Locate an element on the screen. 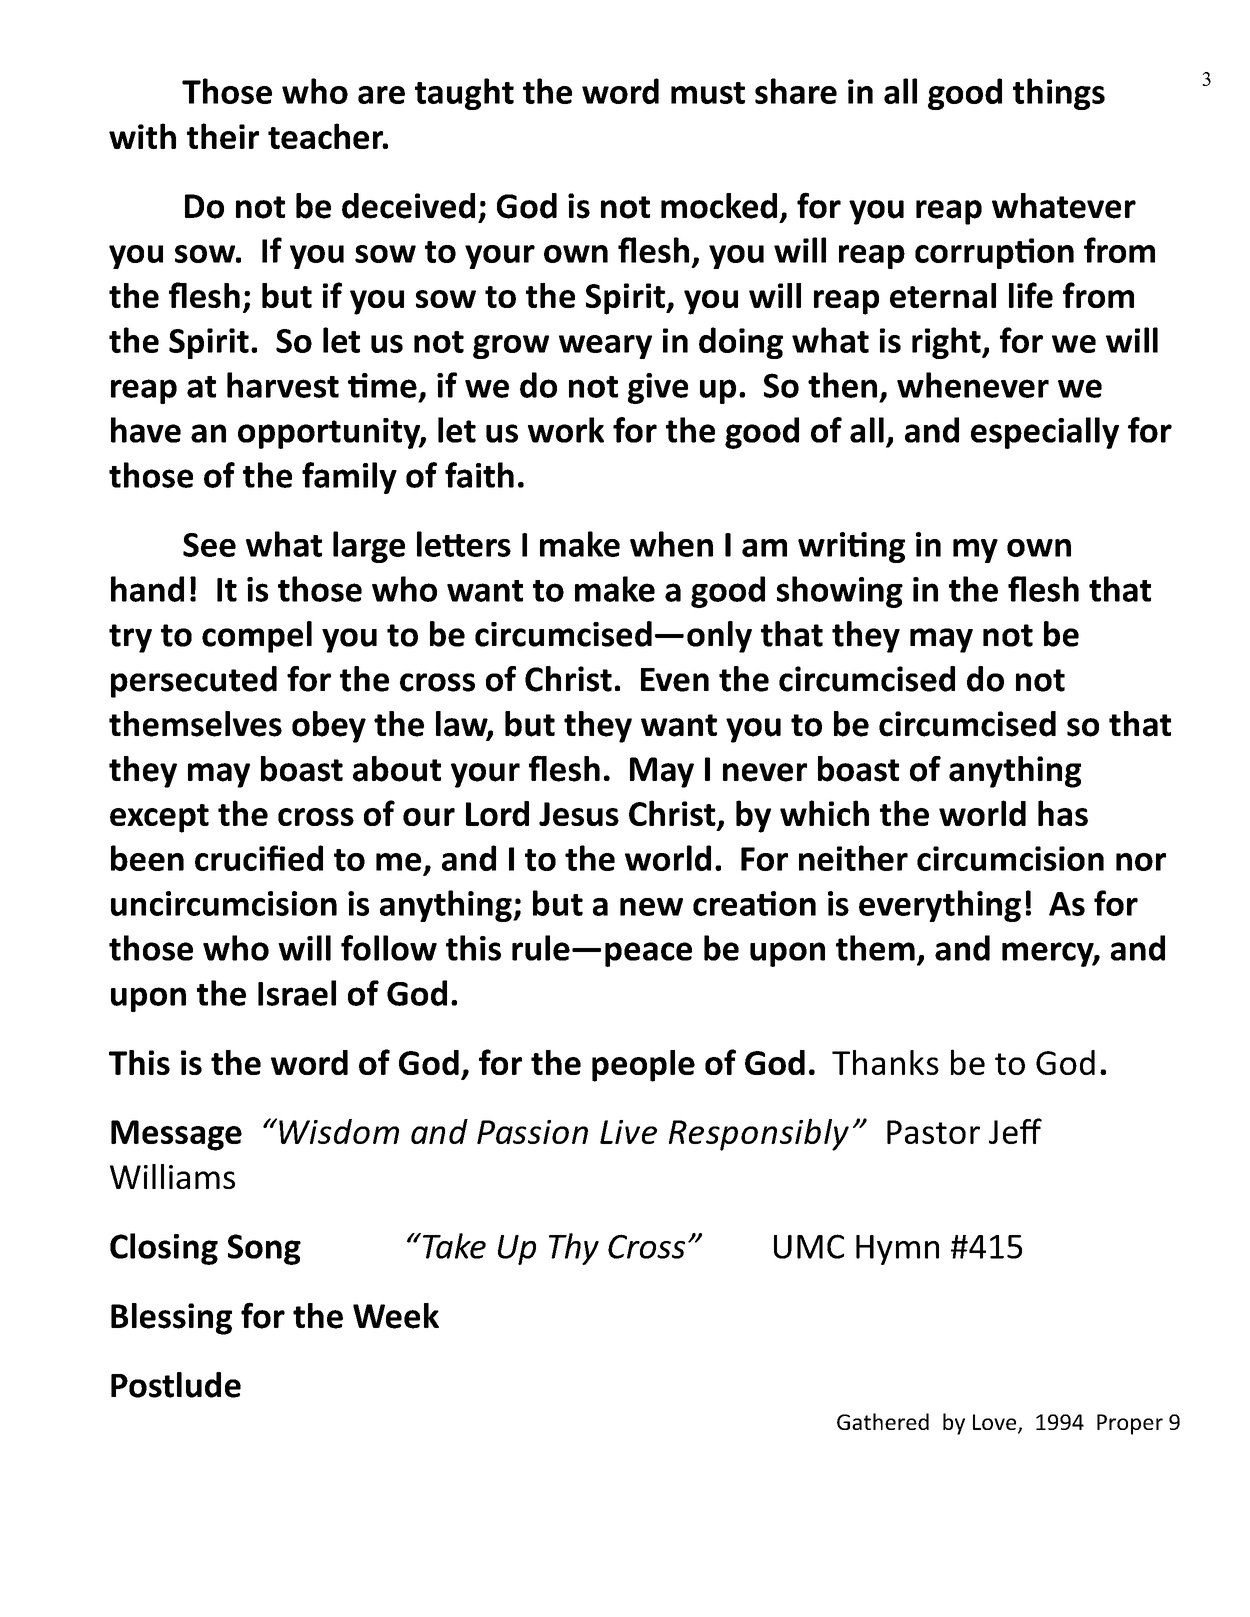 This screenshot has height=1617, width=1250. obey is located at coordinates (329, 727).
